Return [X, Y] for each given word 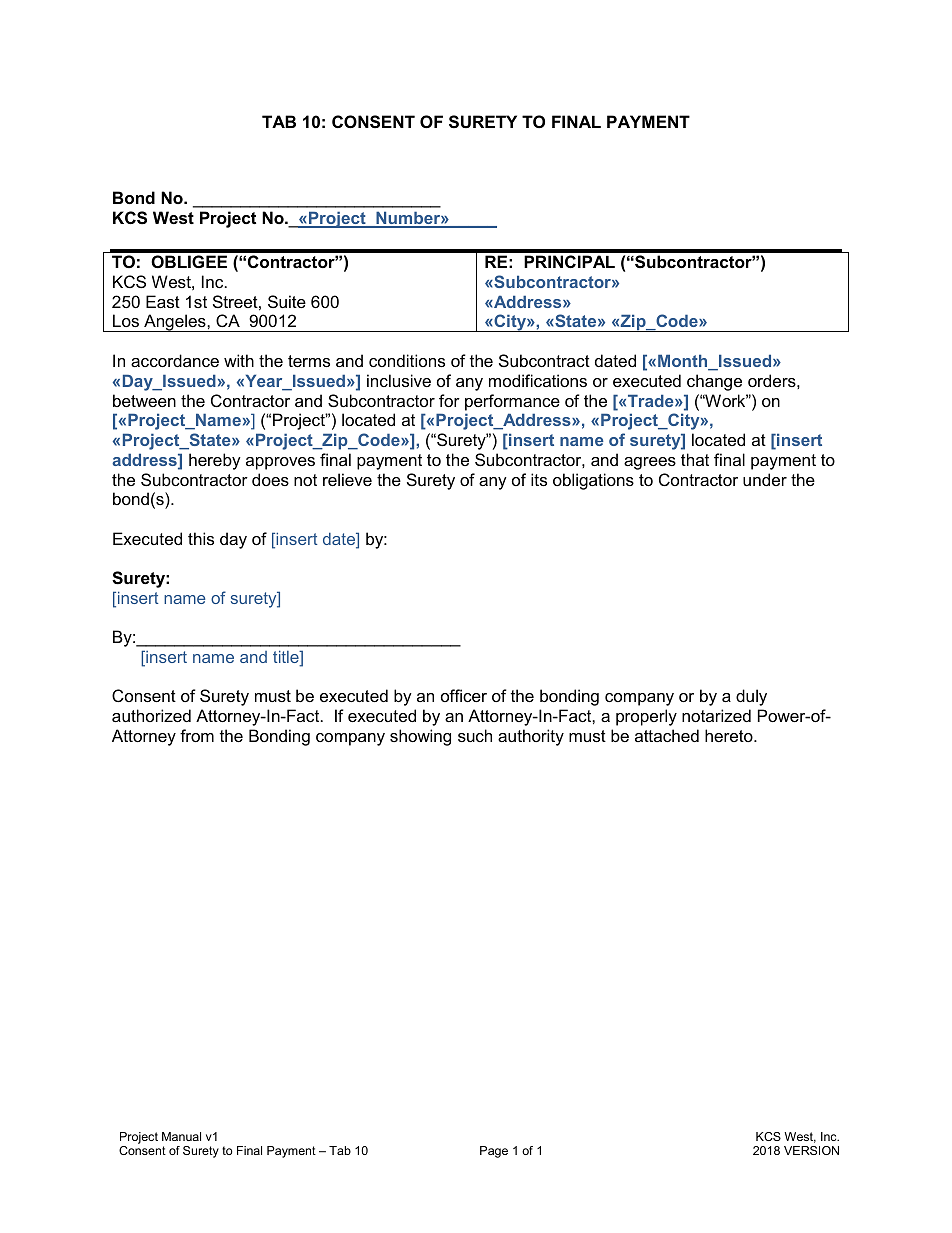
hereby [215, 461]
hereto [730, 735]
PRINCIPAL [569, 261]
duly [751, 697]
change [714, 382]
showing [420, 737]
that [695, 459]
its [539, 479]
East [163, 301]
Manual [181, 1136]
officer [464, 695]
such [475, 735]
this [201, 538]
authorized [151, 715]
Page [494, 1152]
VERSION [811, 1150]
